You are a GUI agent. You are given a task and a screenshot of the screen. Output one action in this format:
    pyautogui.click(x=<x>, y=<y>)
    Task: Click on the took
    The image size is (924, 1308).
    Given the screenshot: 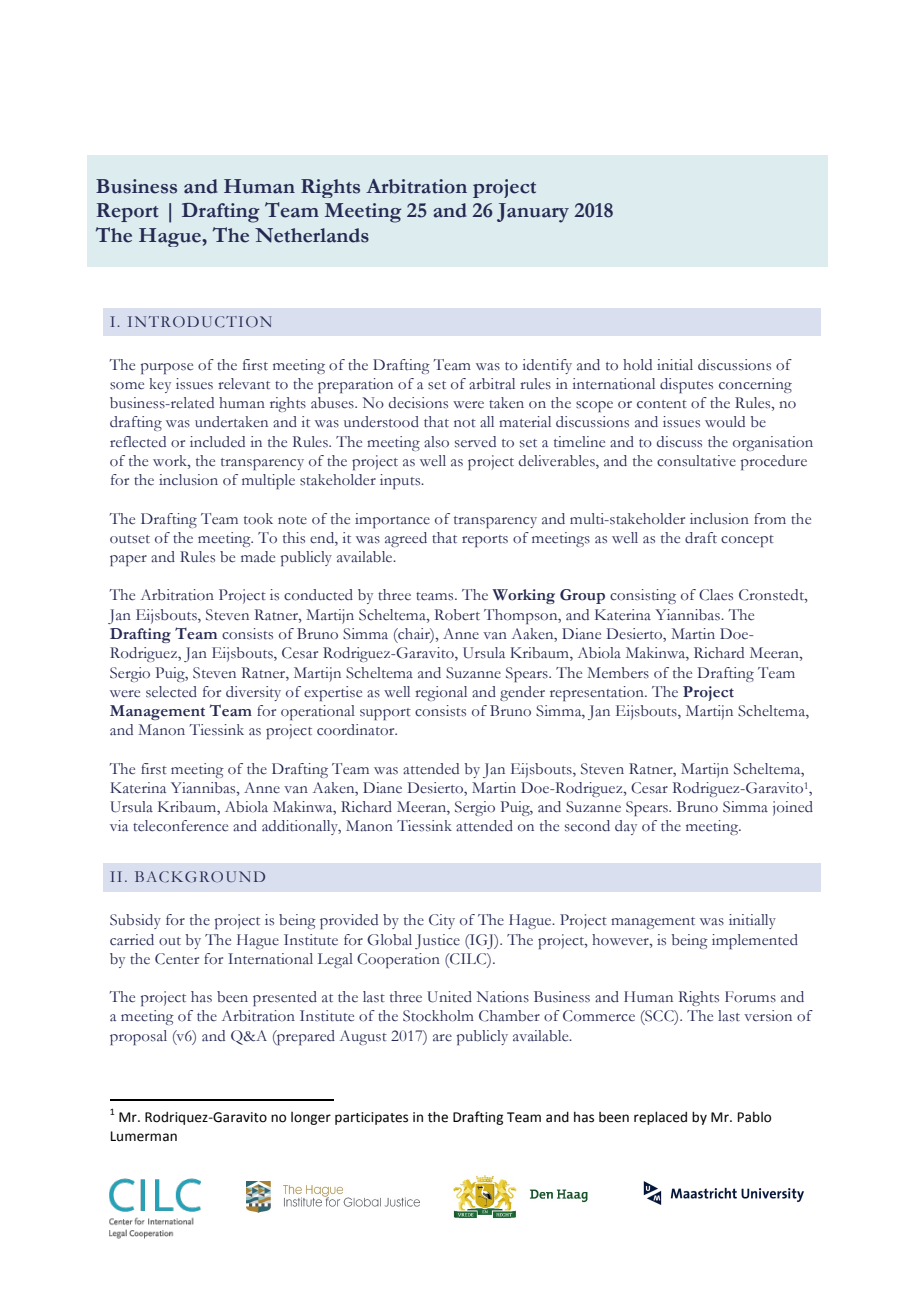 What is the action you would take?
    pyautogui.click(x=258, y=519)
